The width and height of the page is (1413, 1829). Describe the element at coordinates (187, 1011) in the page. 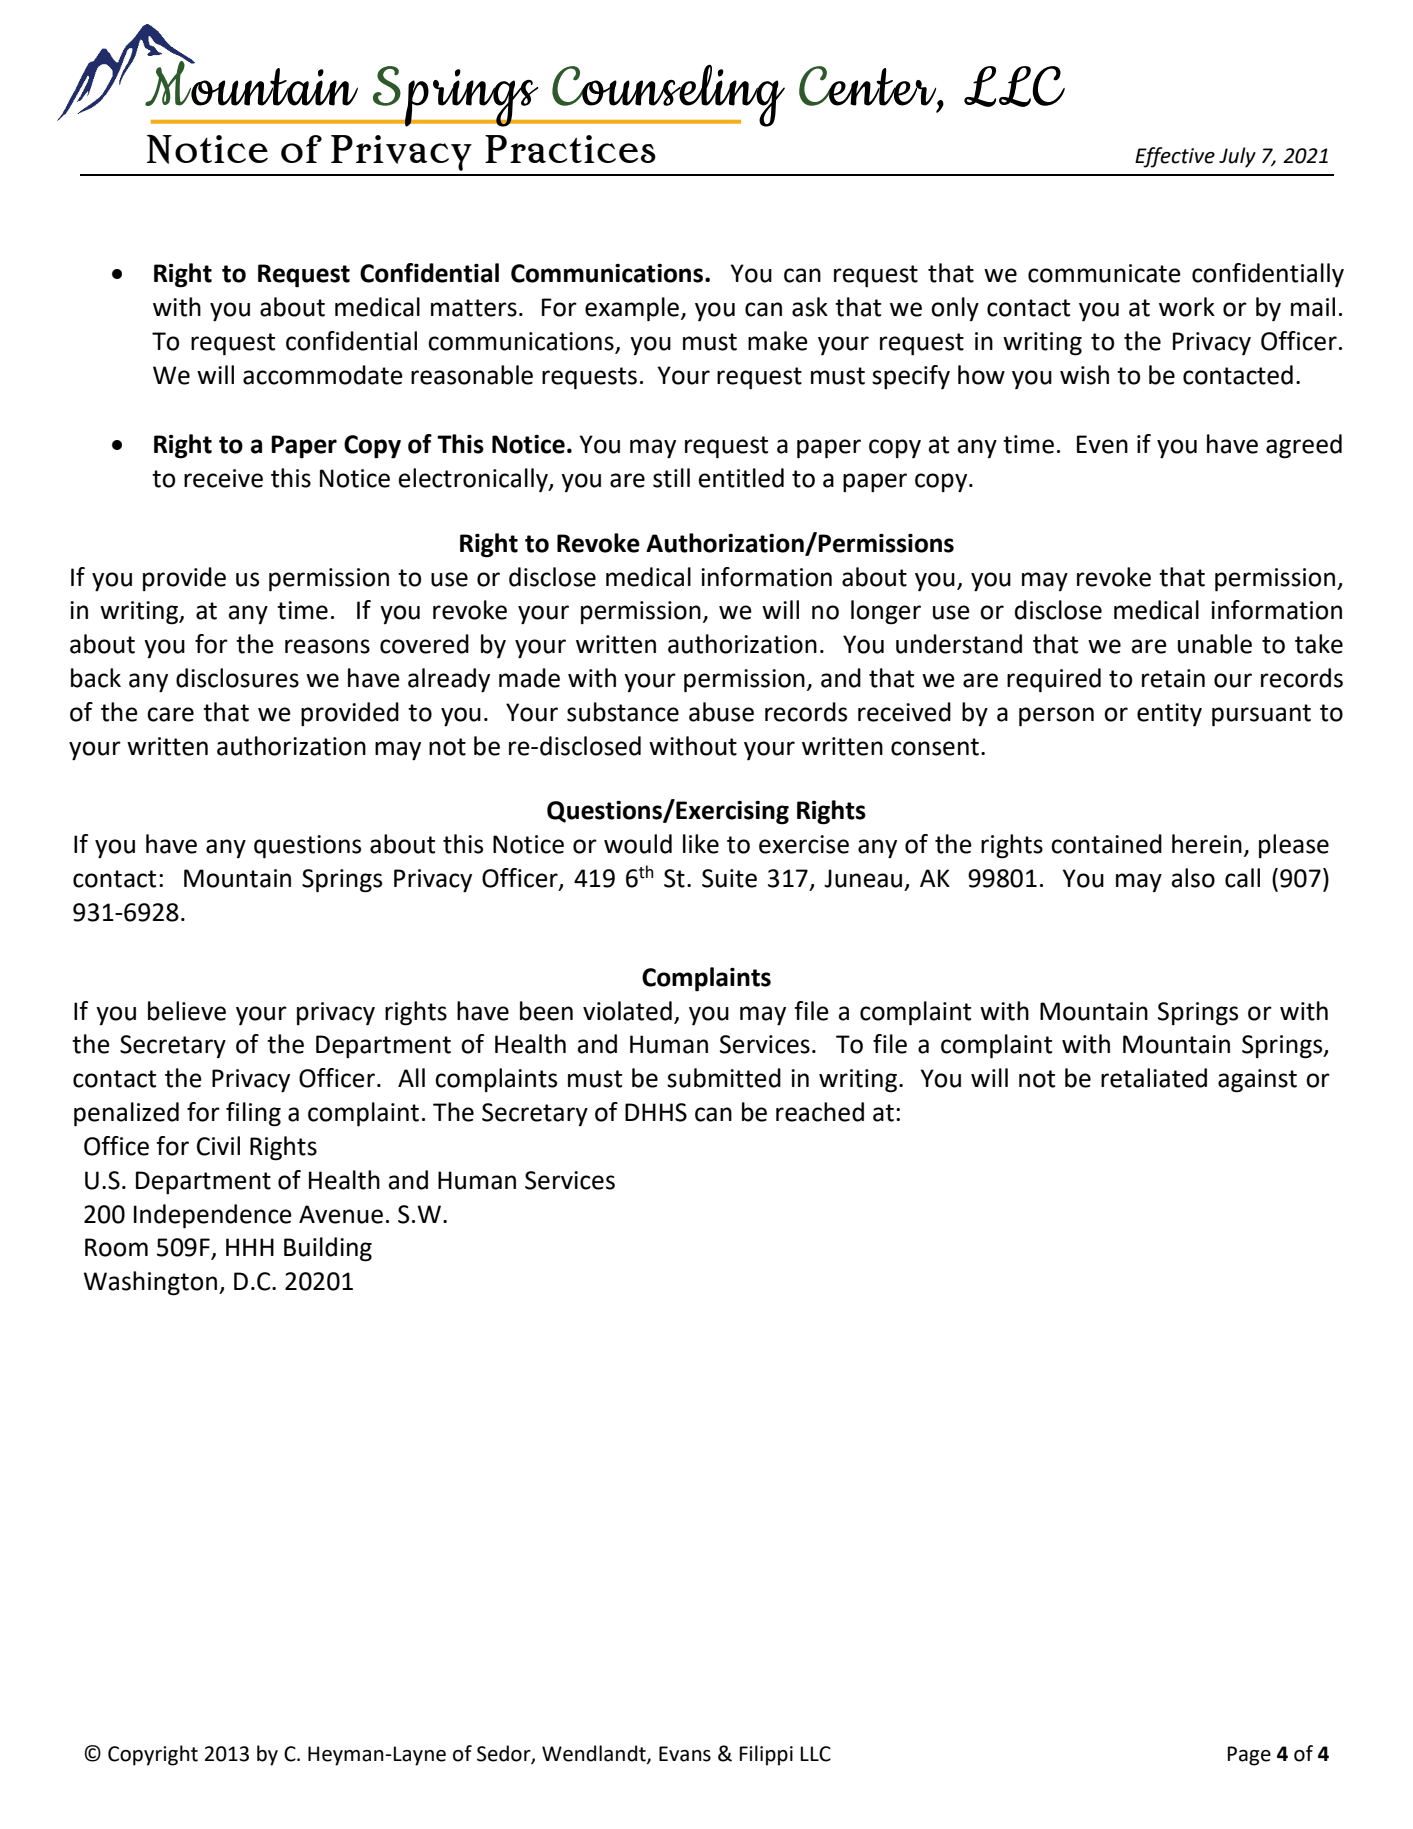

I see `believe` at that location.
